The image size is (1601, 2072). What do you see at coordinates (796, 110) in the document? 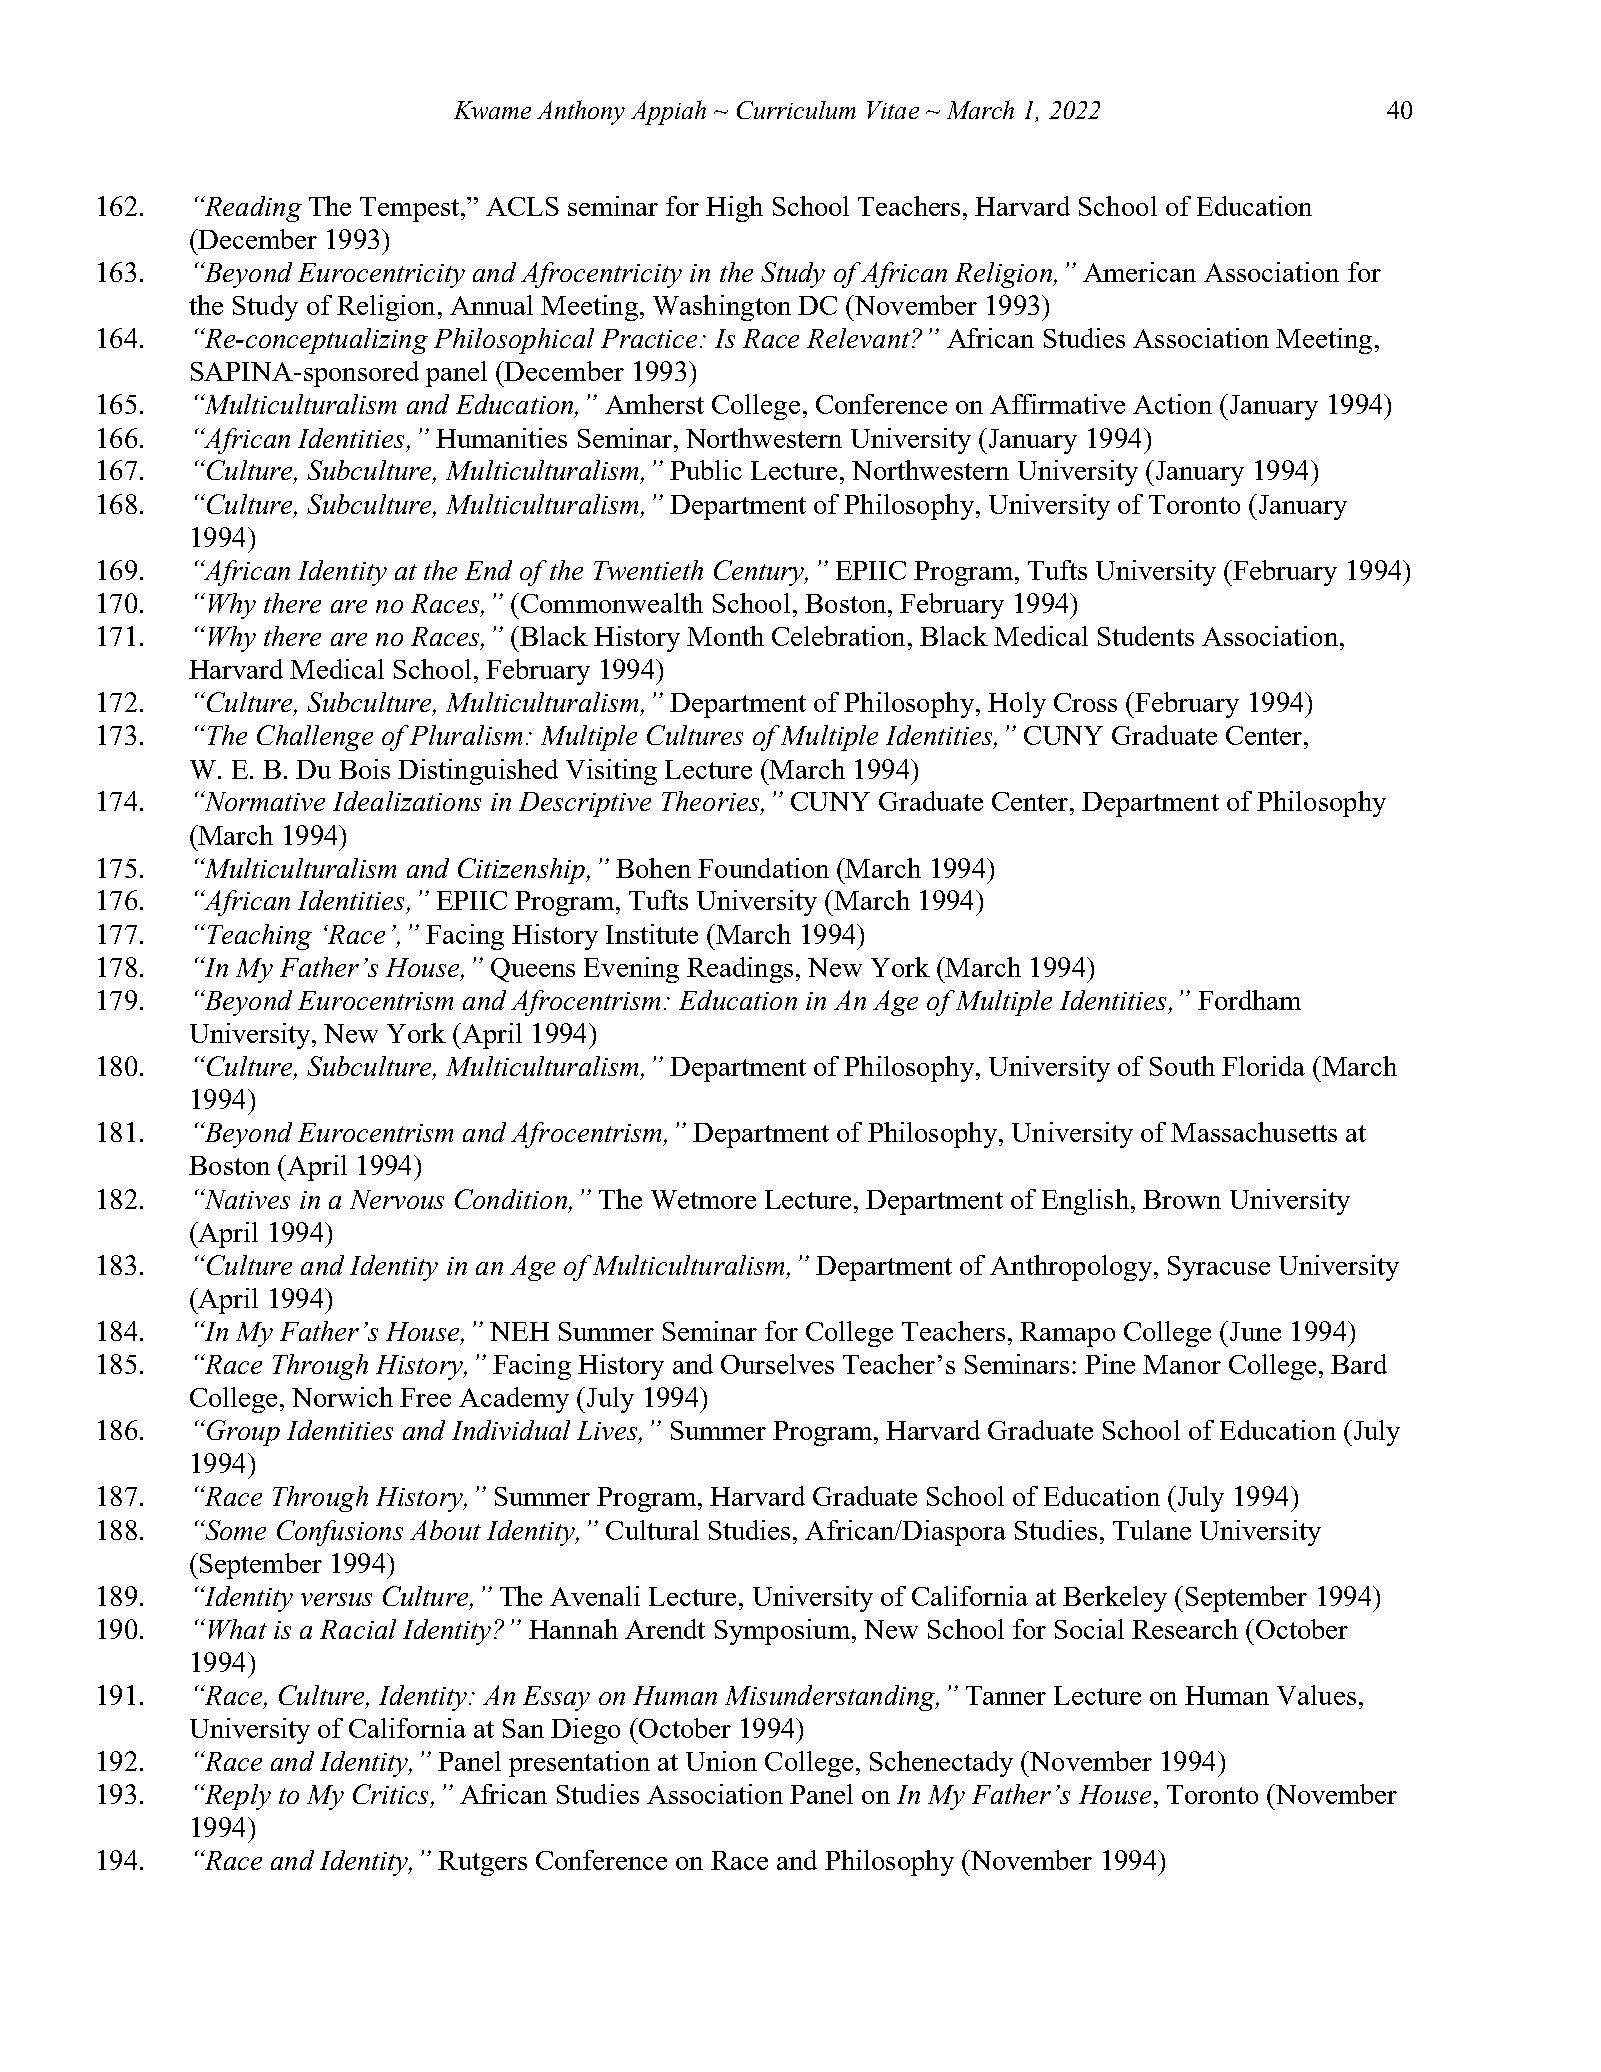
I see `Curriculum` at bounding box center [796, 110].
